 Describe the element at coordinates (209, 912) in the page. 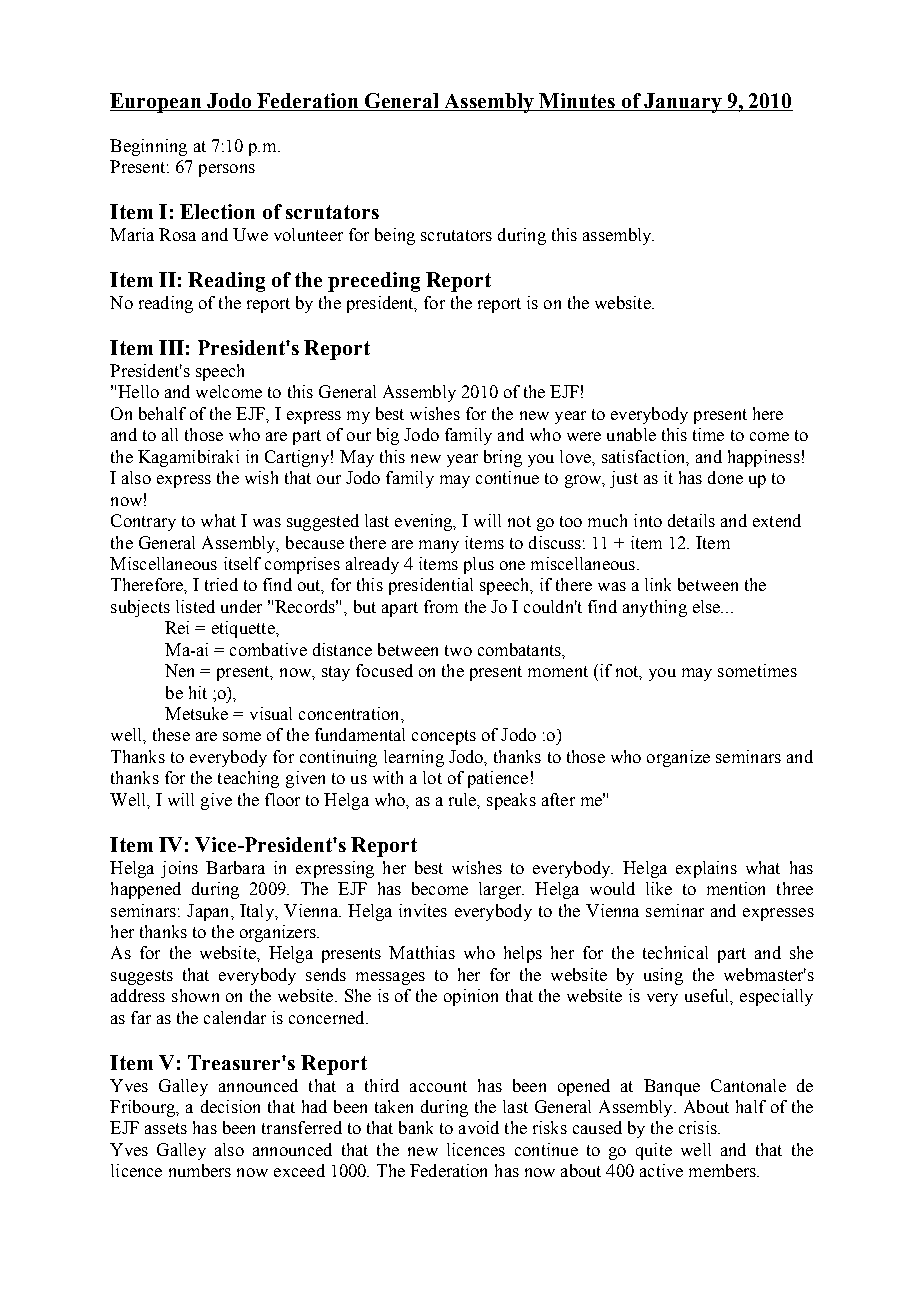

I see `Japan` at that location.
